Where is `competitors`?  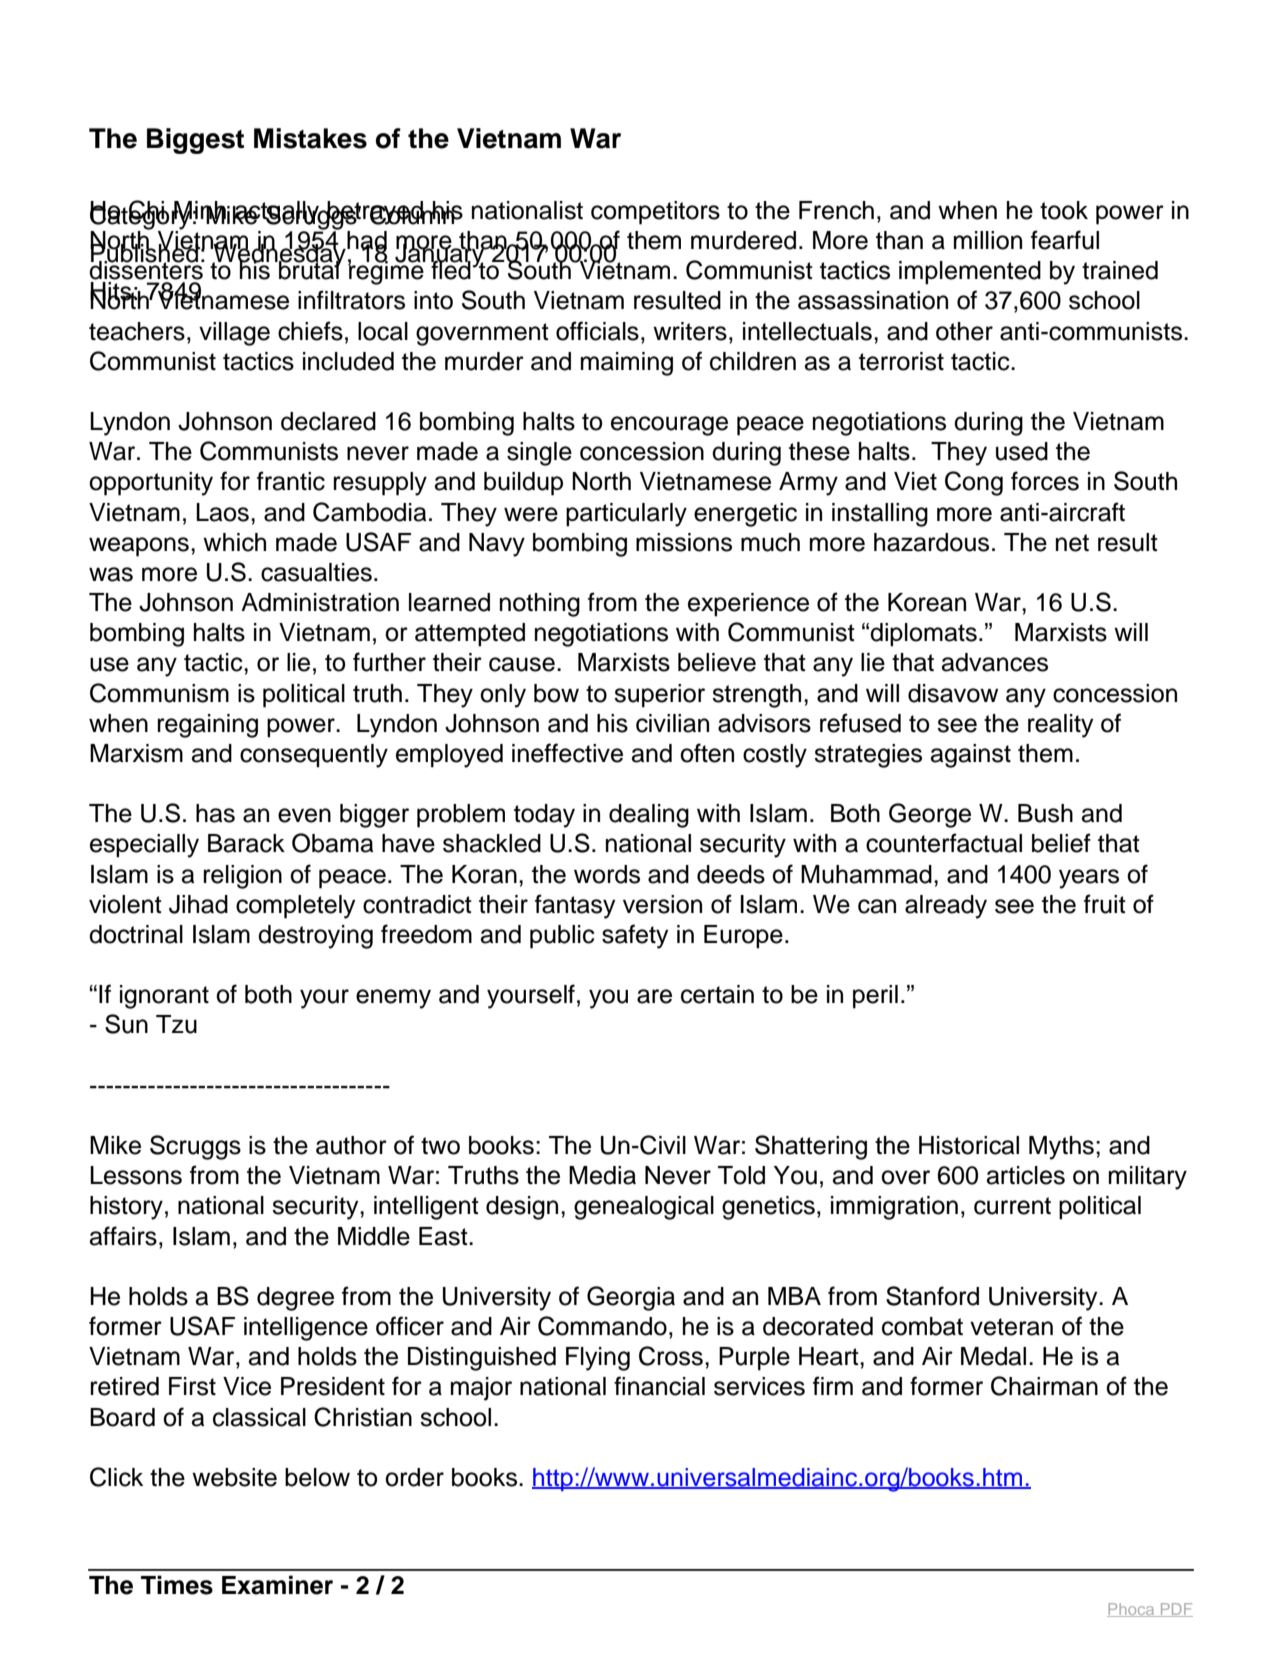
competitors is located at coordinates (655, 213).
